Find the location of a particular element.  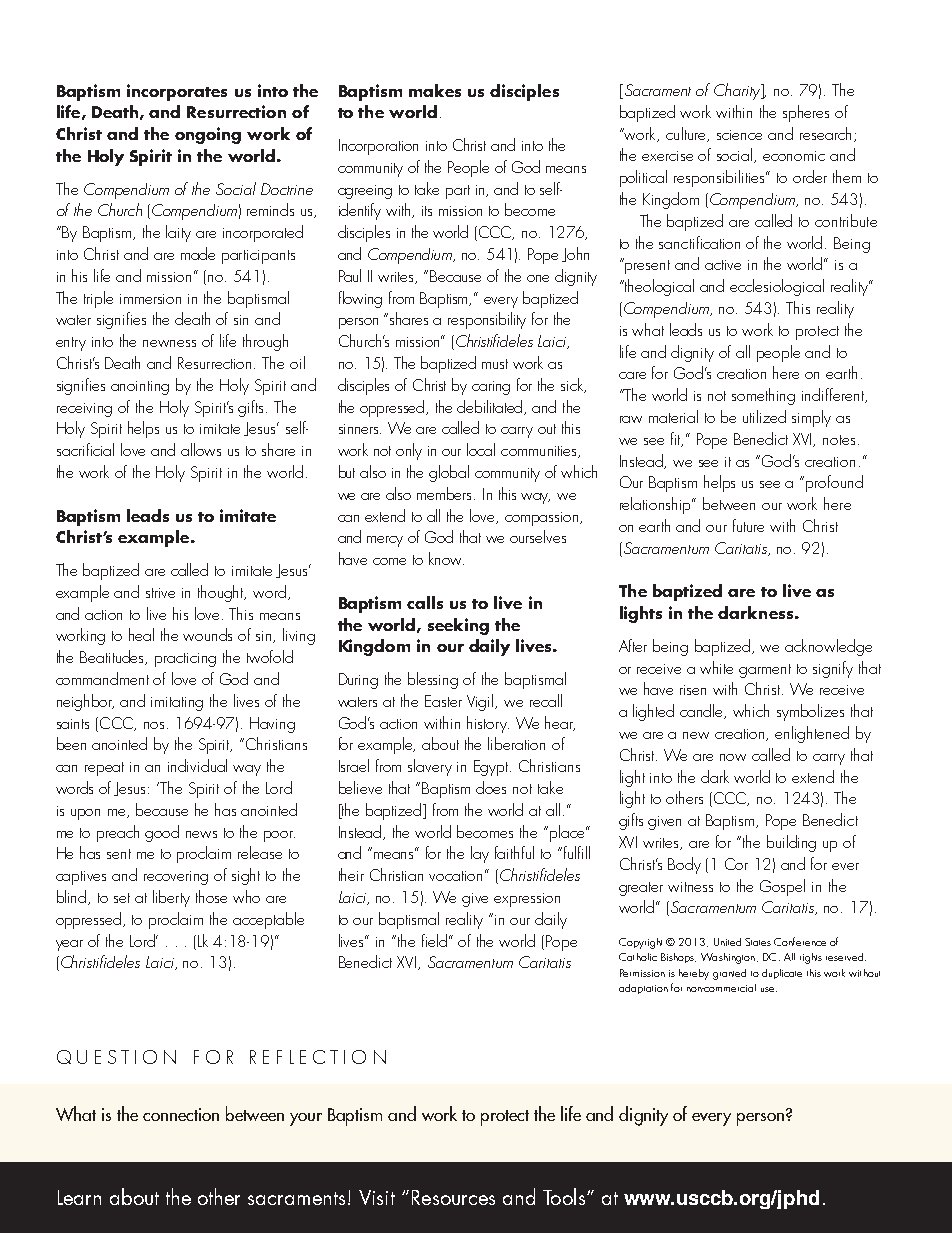

something is located at coordinates (763, 396).
